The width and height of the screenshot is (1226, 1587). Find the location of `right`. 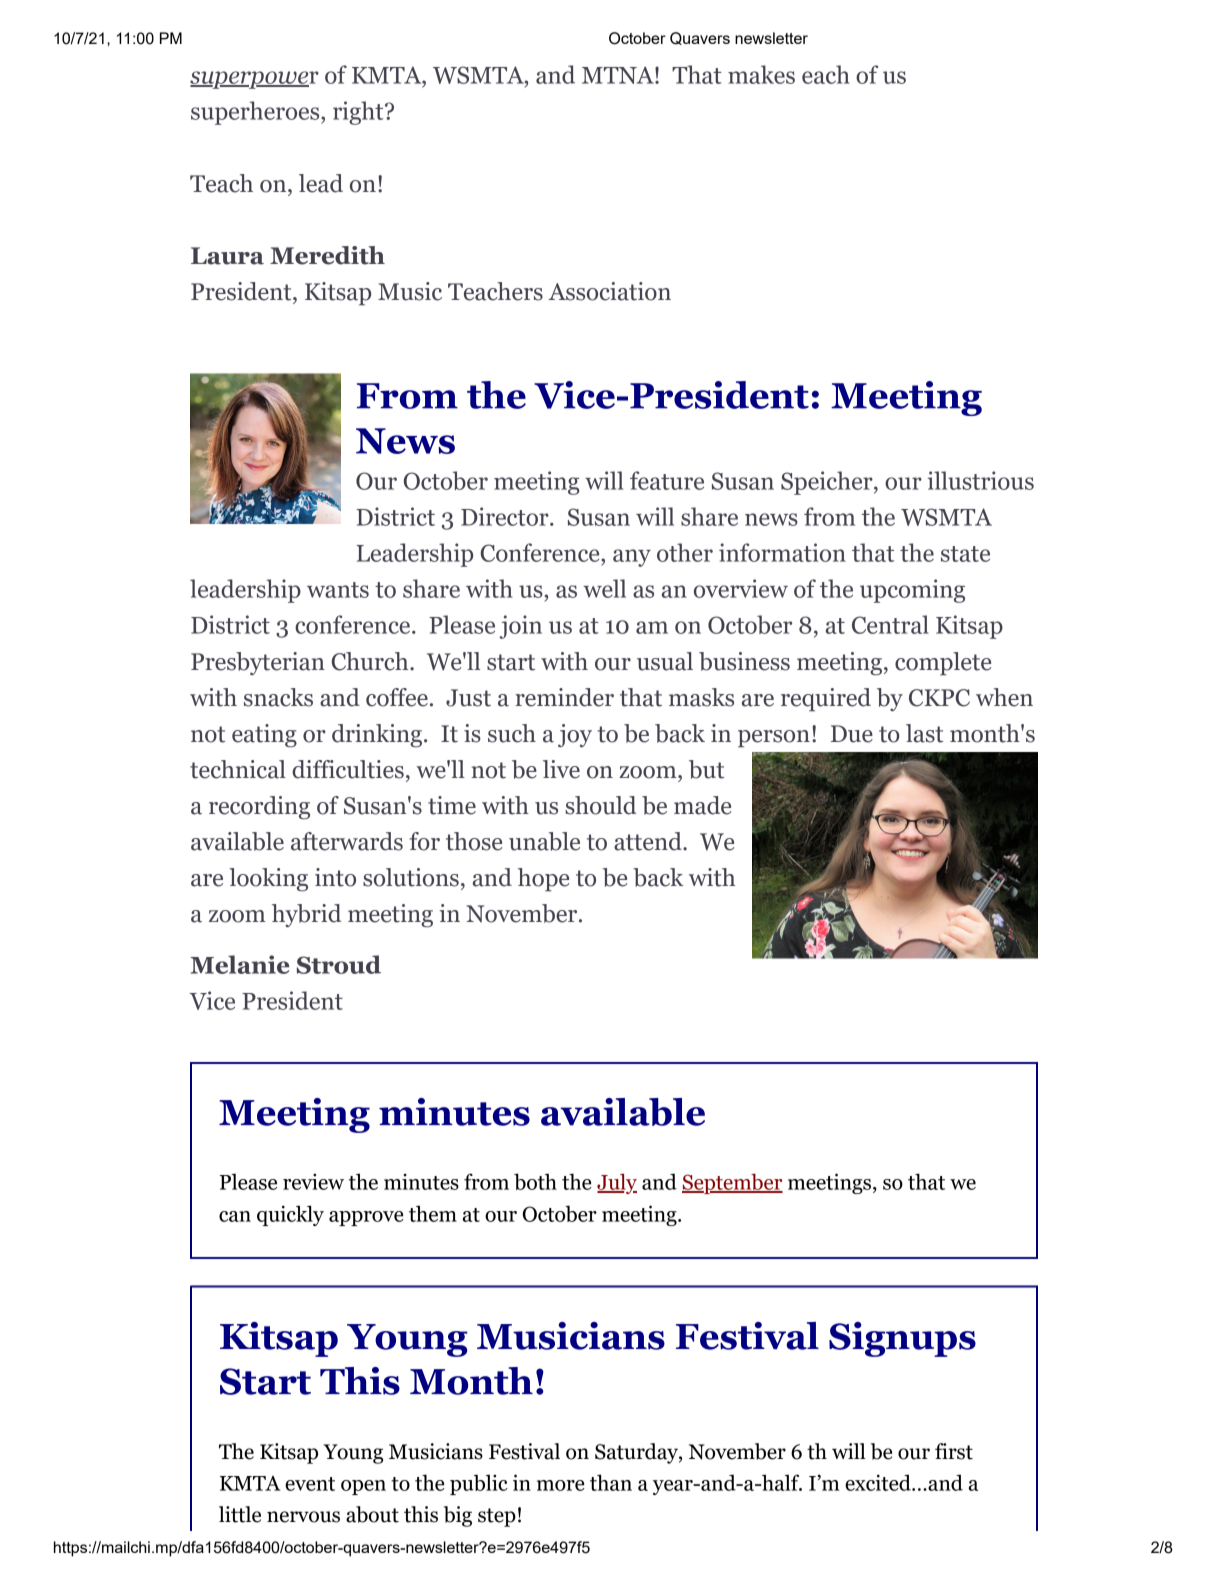

right is located at coordinates (359, 113).
